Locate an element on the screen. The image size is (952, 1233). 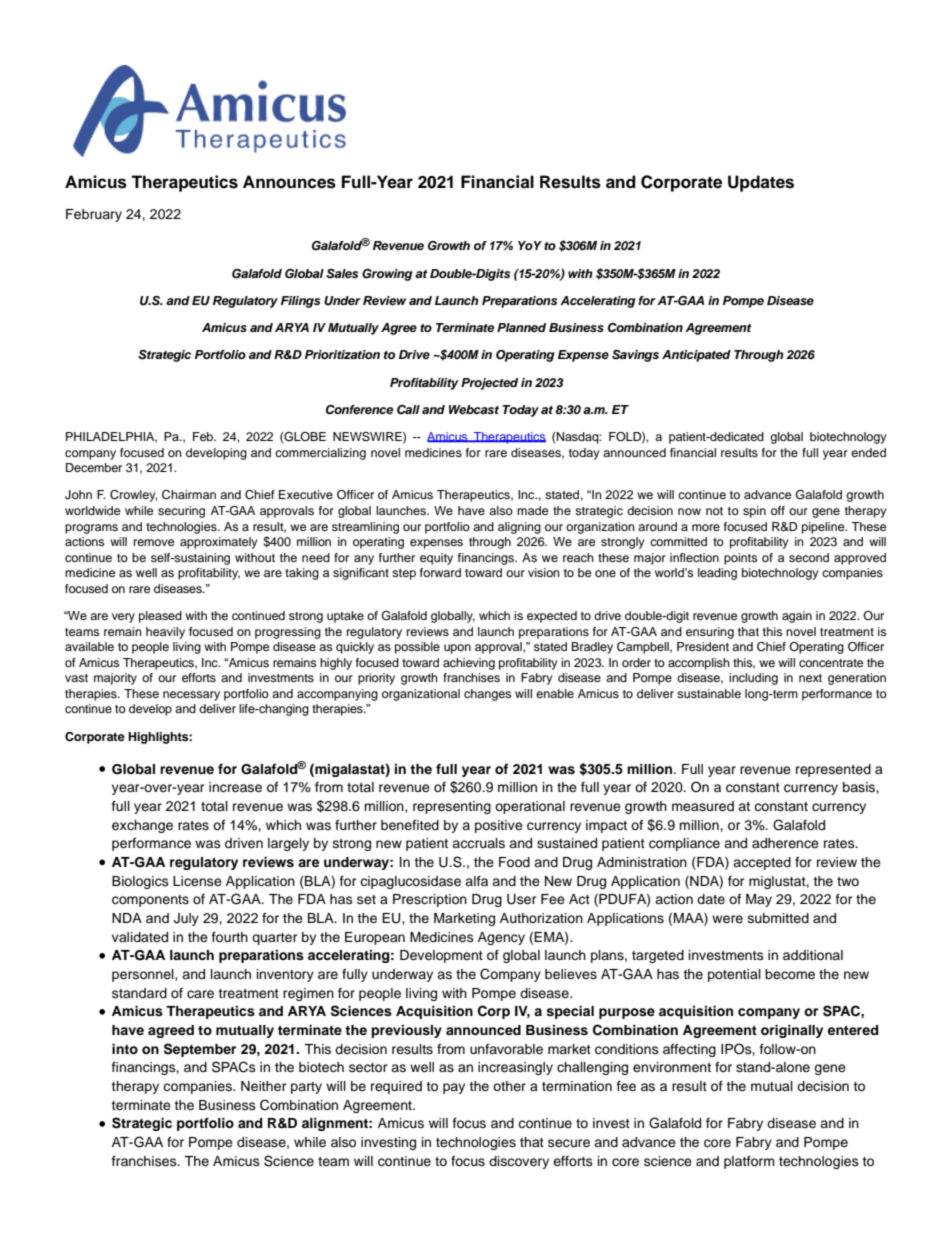
achieving is located at coordinates (469, 664).
